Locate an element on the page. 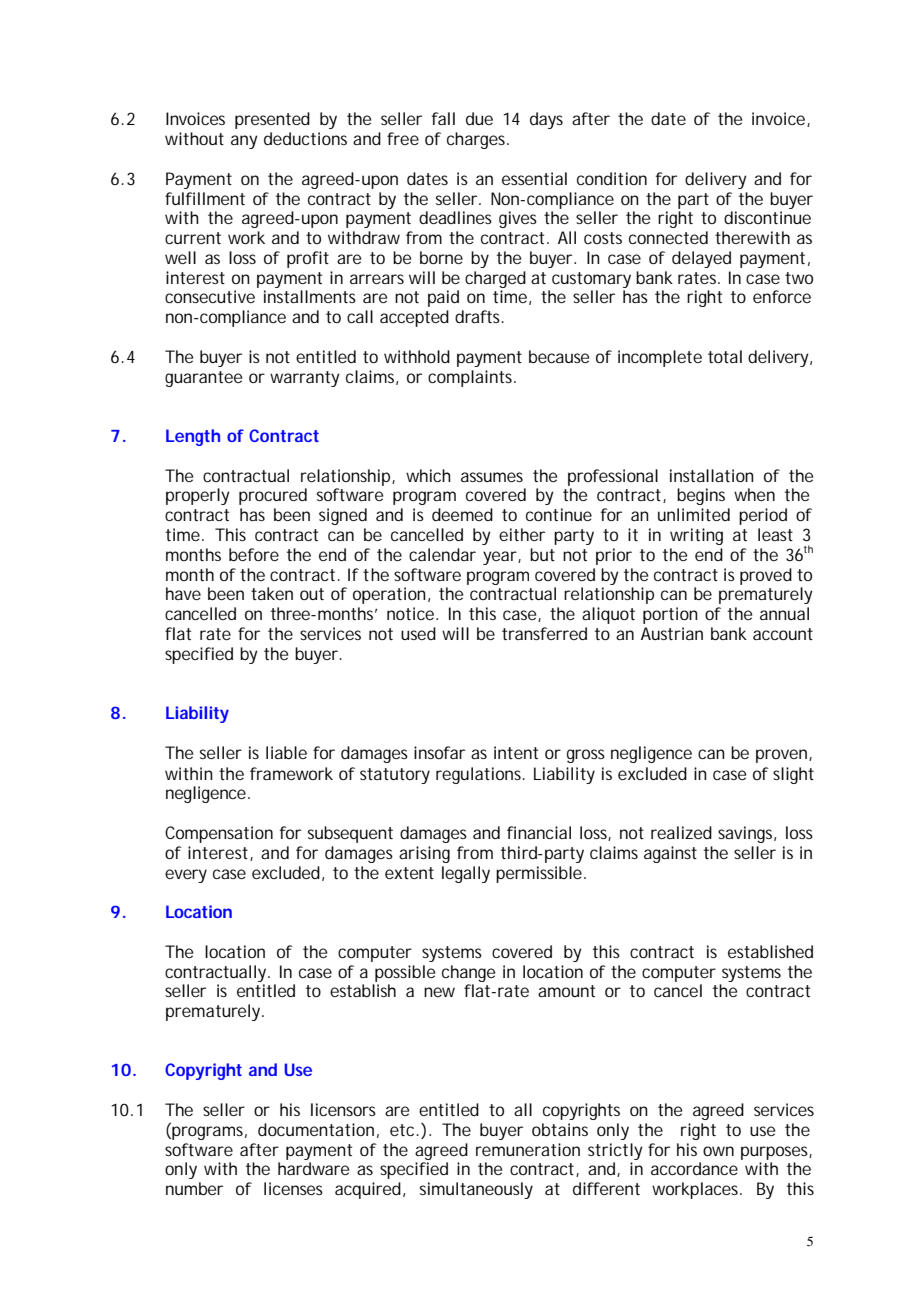 This image has height=1307, width=924. transferred is located at coordinates (544, 633).
